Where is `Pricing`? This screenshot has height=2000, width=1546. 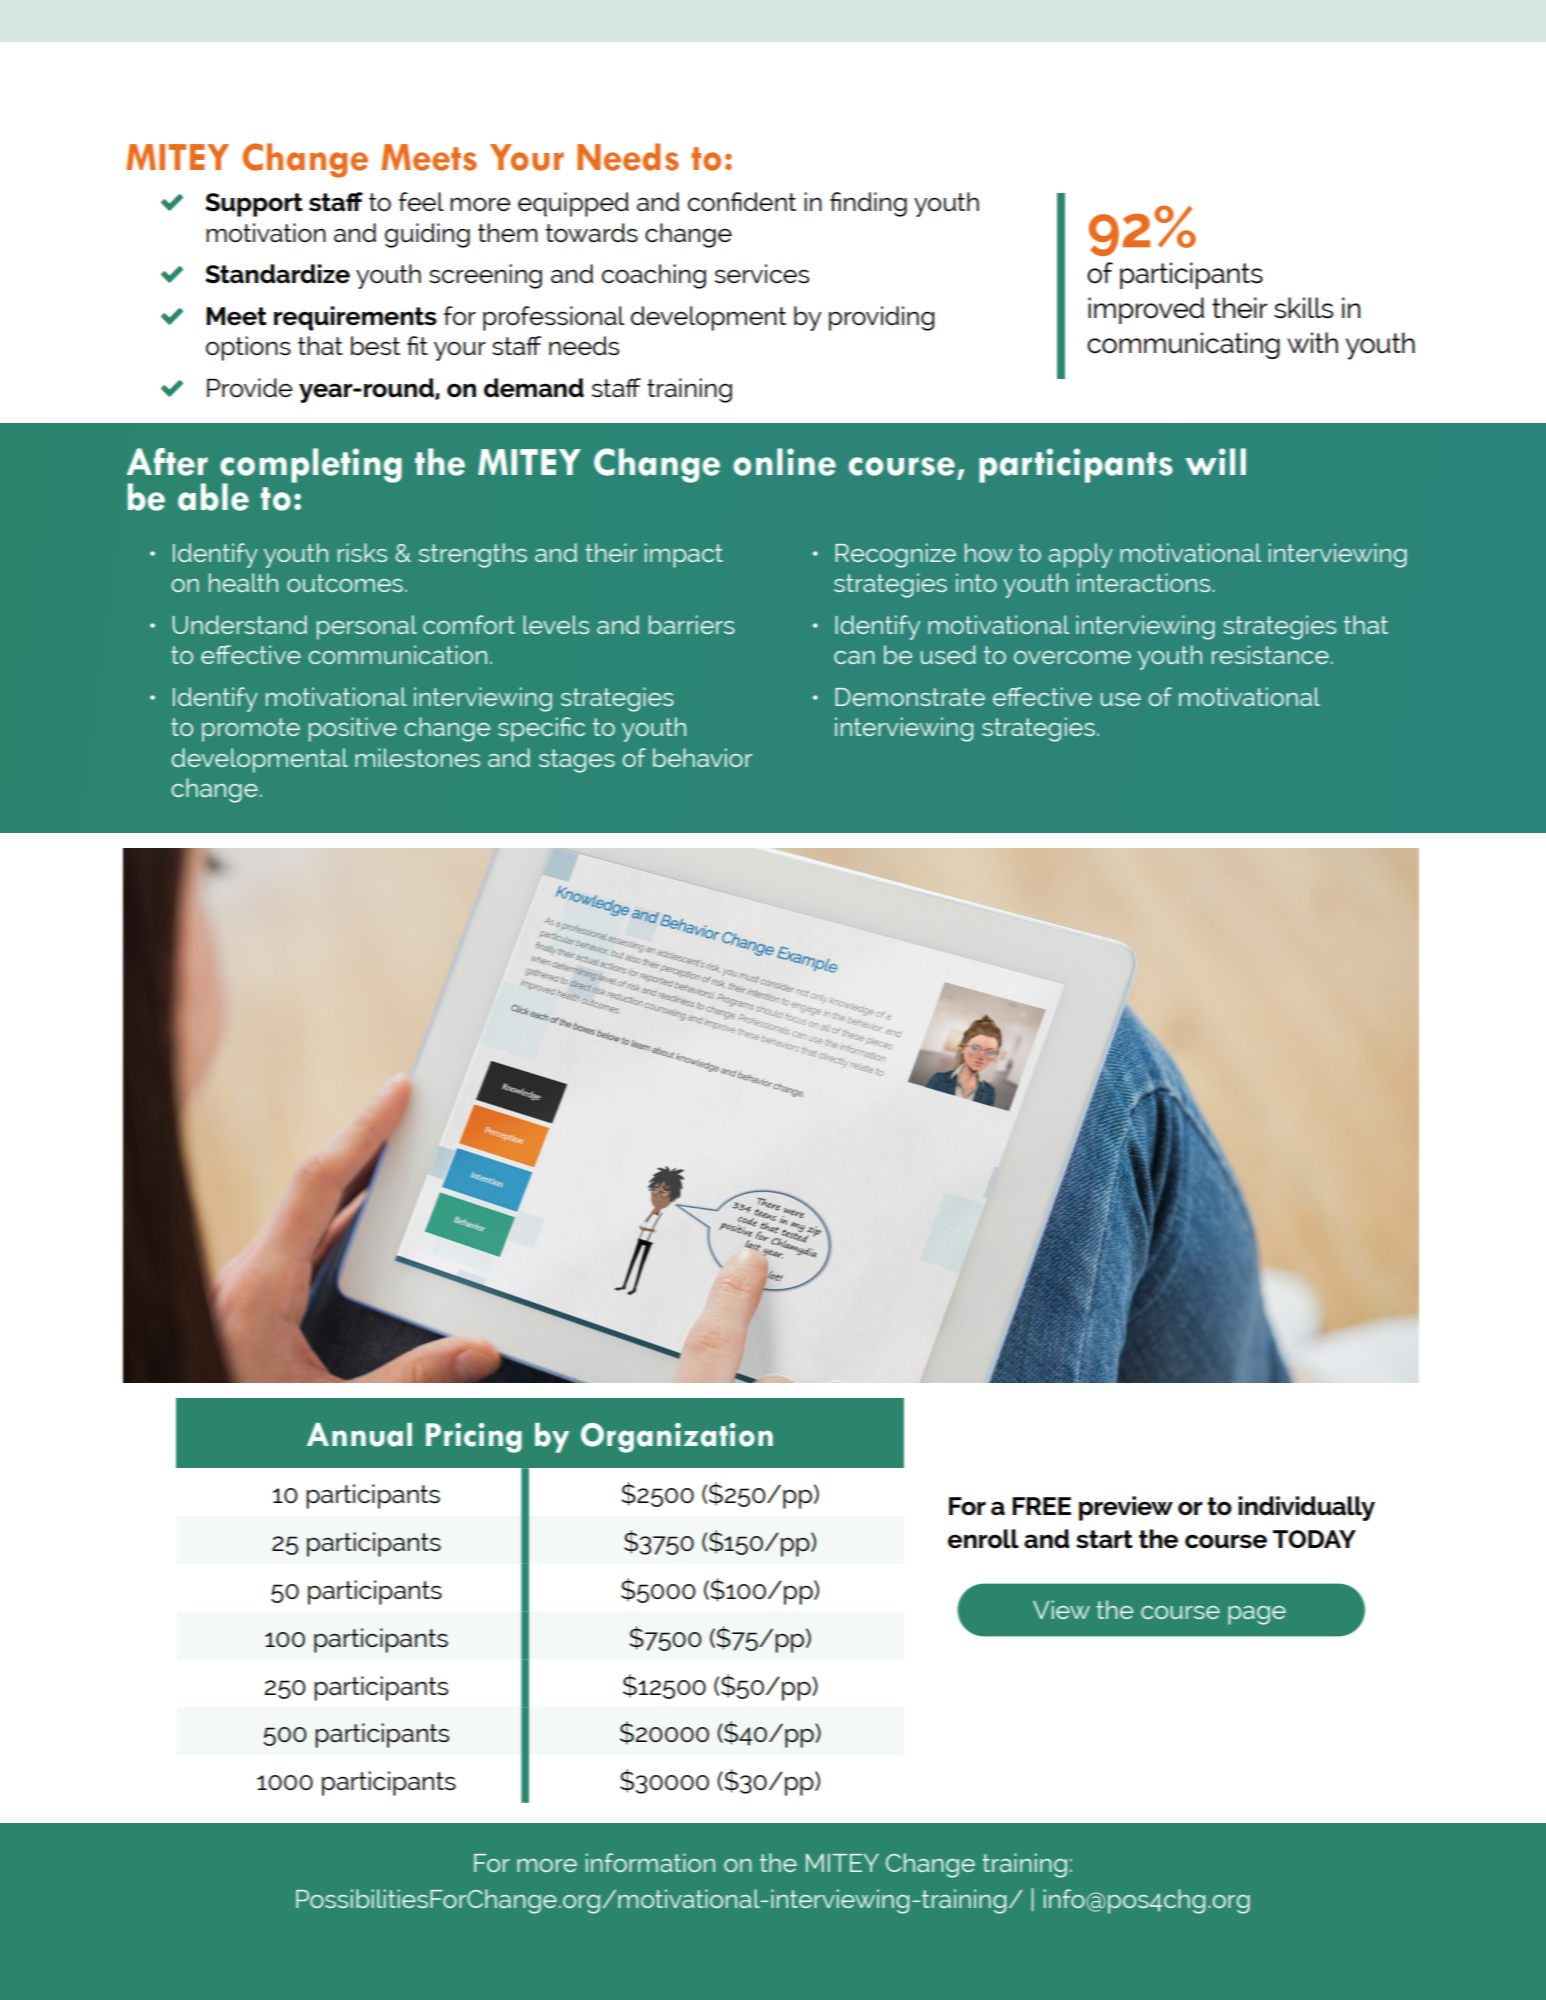
Pricing is located at coordinates (474, 1438).
